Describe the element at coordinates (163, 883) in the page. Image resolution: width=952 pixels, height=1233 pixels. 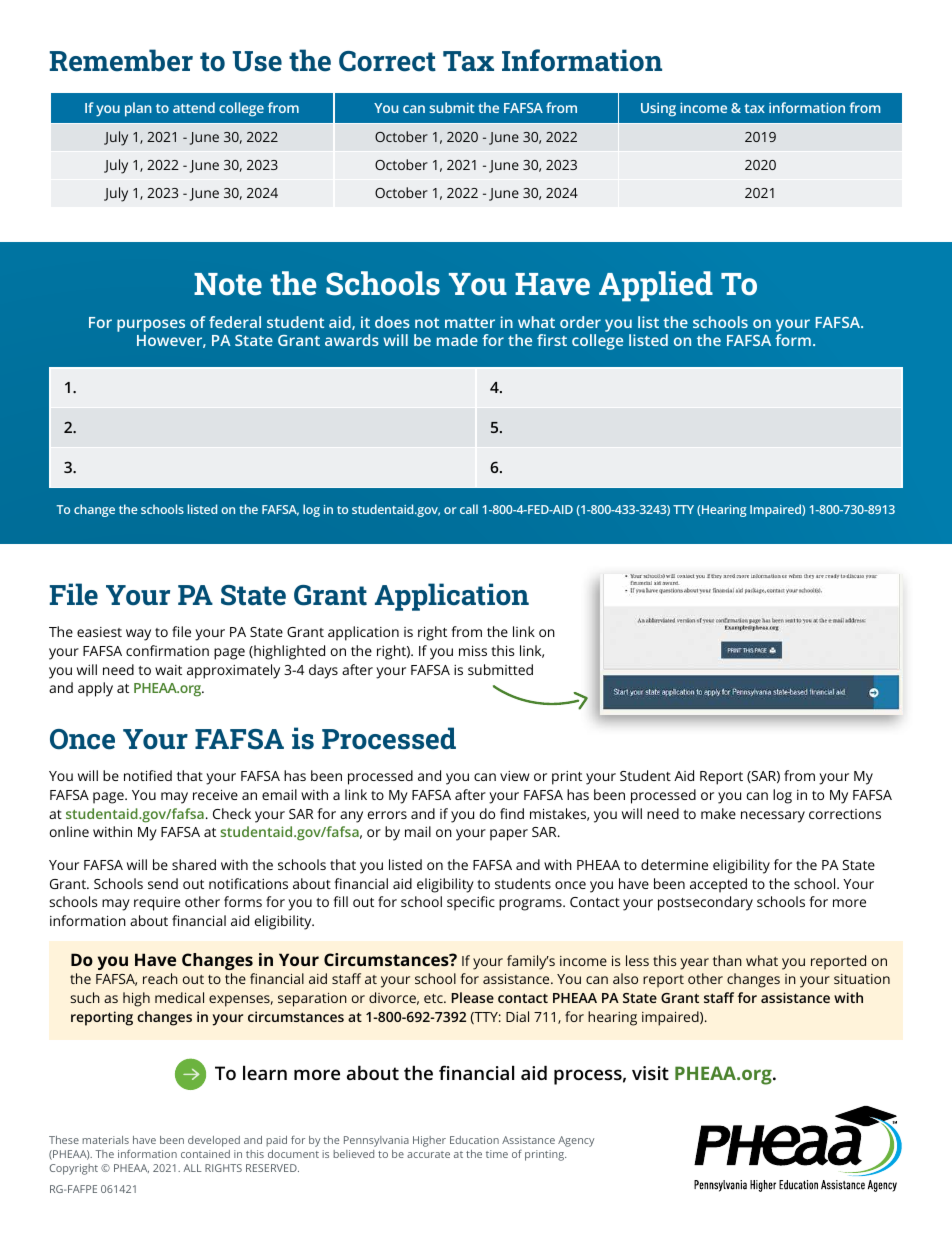
I see `send` at that location.
